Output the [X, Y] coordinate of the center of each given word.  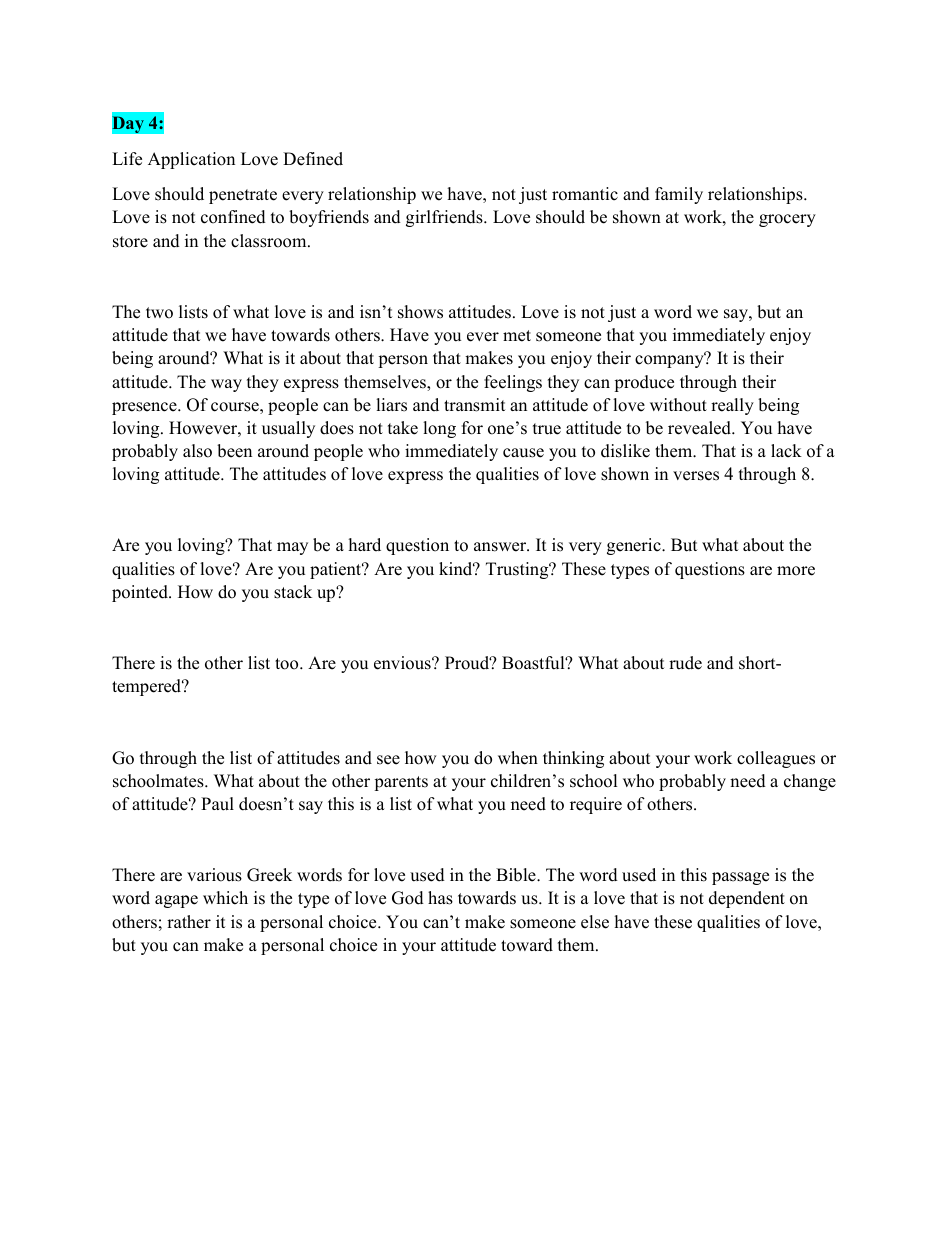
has [440, 898]
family [679, 195]
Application [191, 160]
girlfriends [445, 218]
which [225, 898]
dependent [747, 899]
